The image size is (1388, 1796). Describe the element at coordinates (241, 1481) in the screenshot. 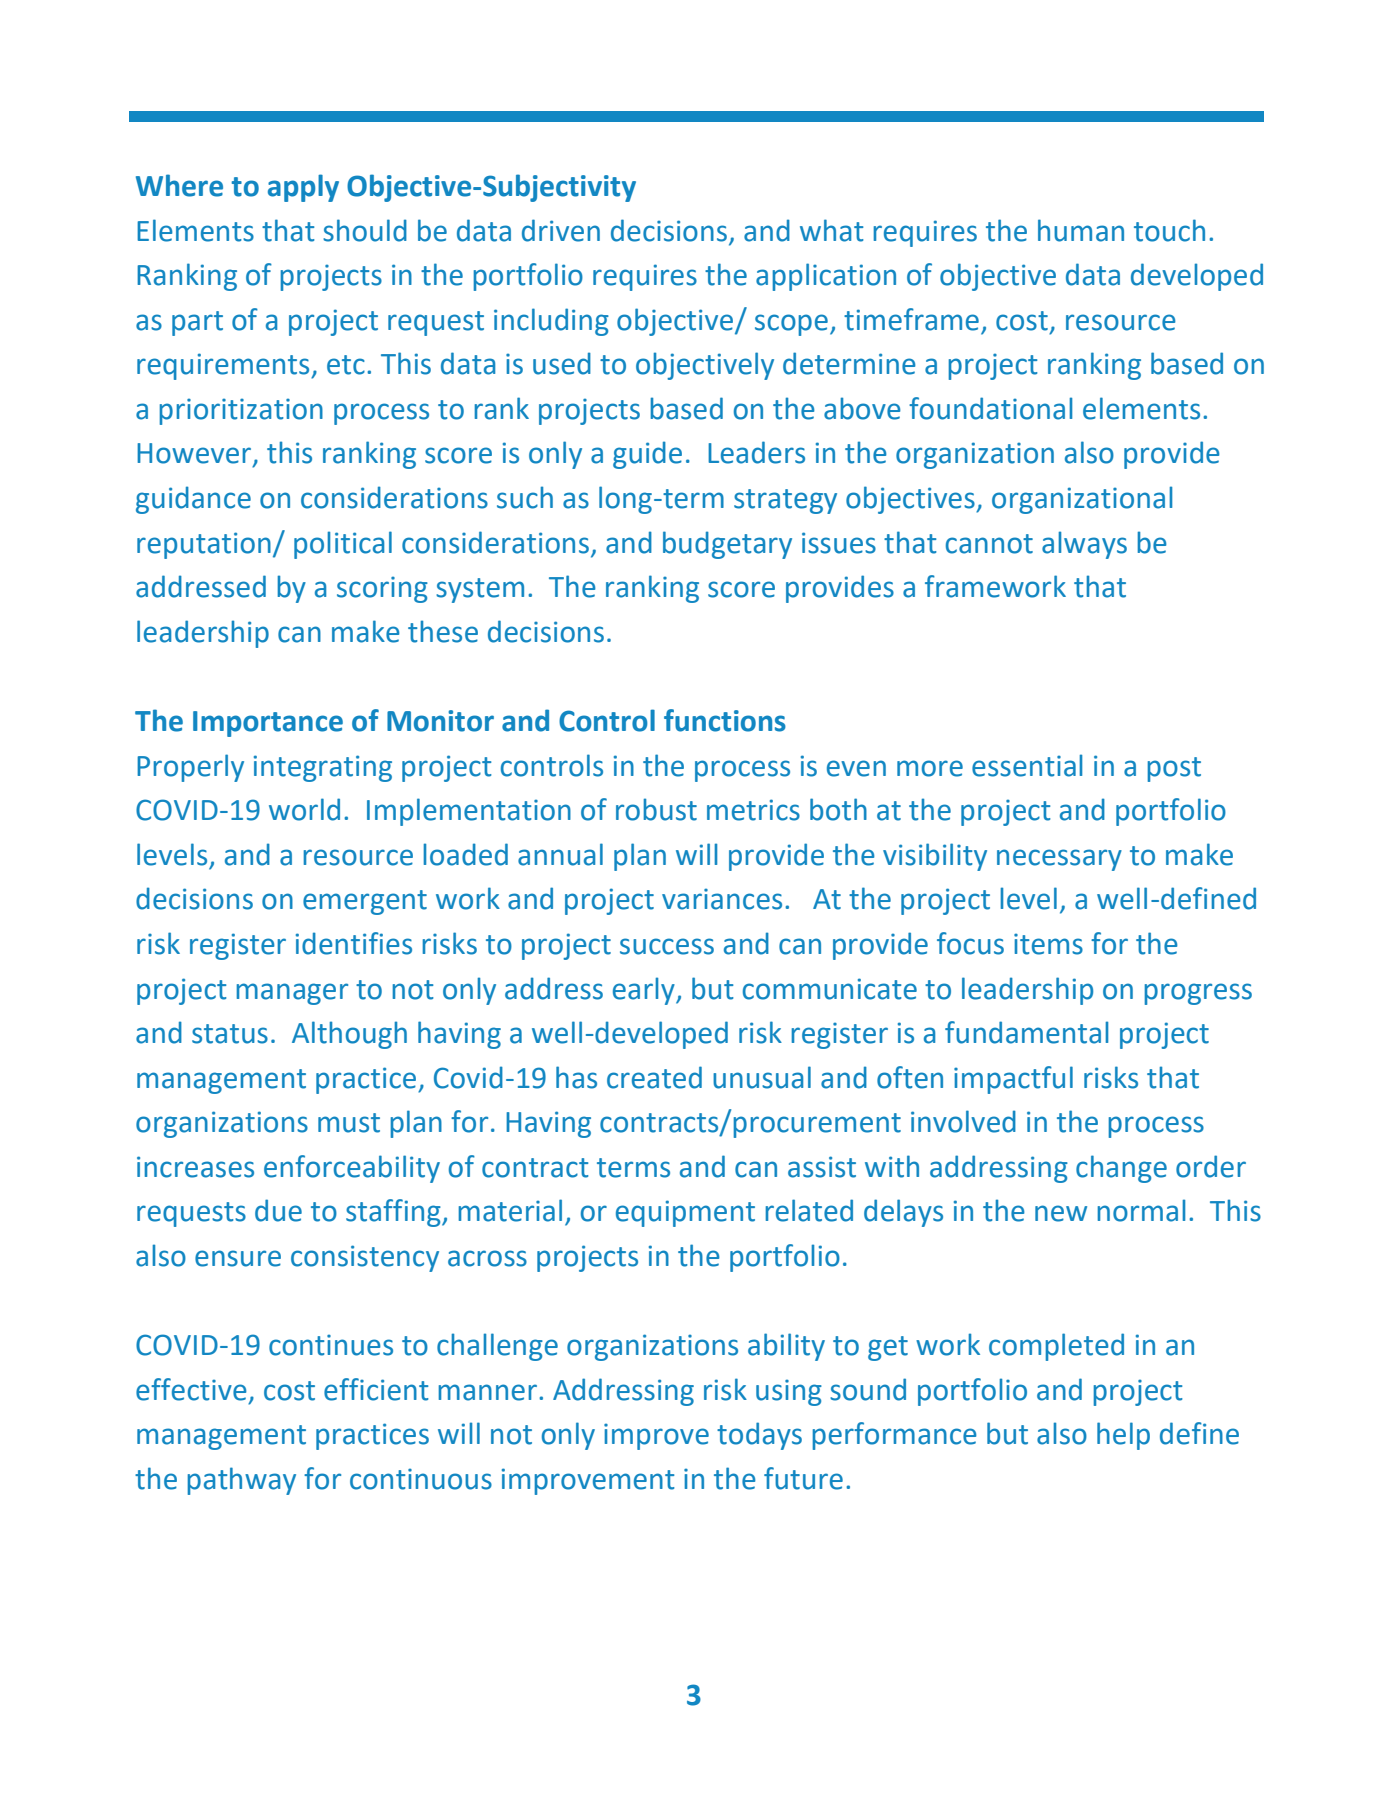

I see `pathway` at that location.
